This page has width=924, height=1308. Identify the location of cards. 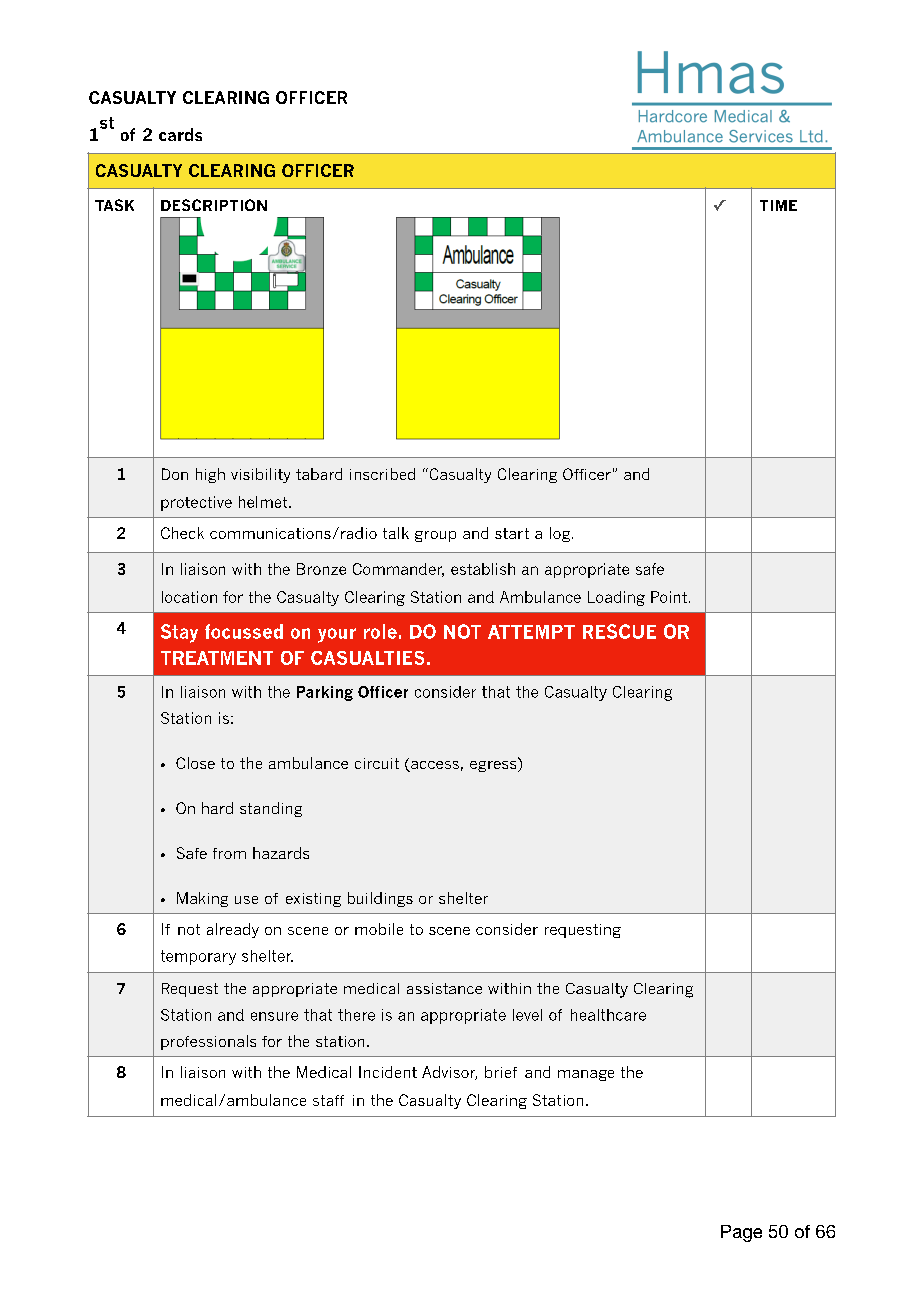
(180, 134).
